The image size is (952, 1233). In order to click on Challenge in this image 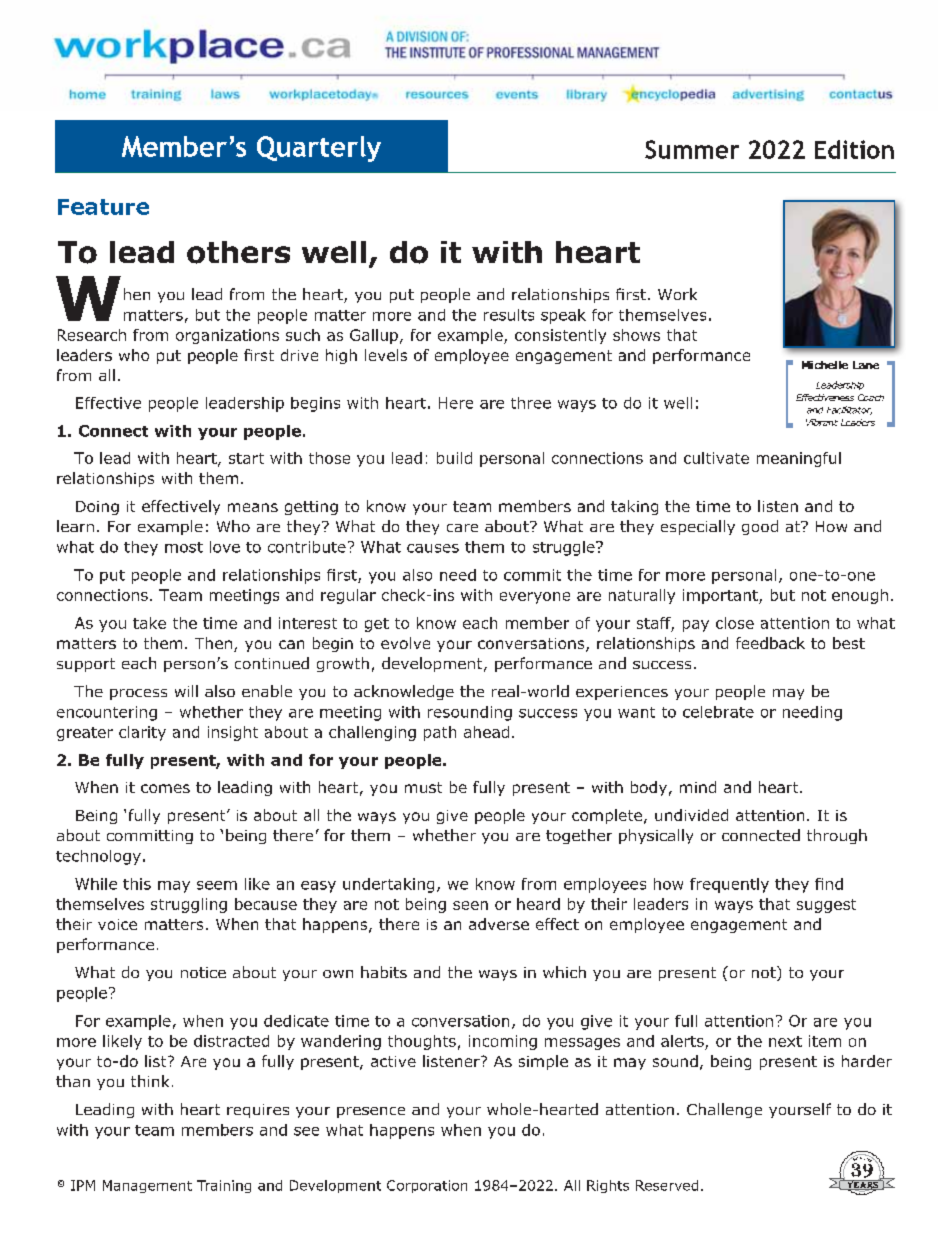, I will do `click(724, 1110)`.
